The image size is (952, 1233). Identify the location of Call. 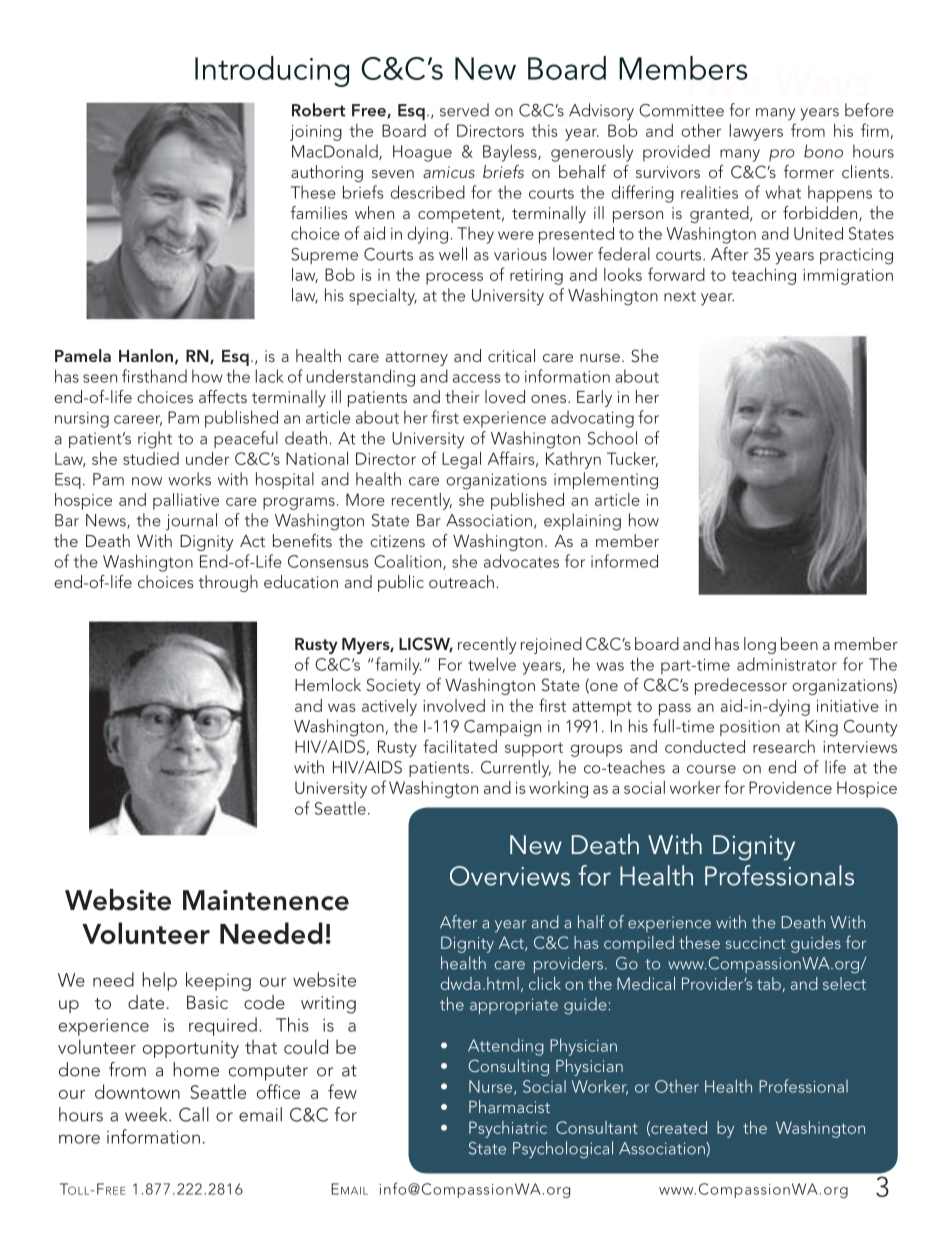
(194, 1114).
